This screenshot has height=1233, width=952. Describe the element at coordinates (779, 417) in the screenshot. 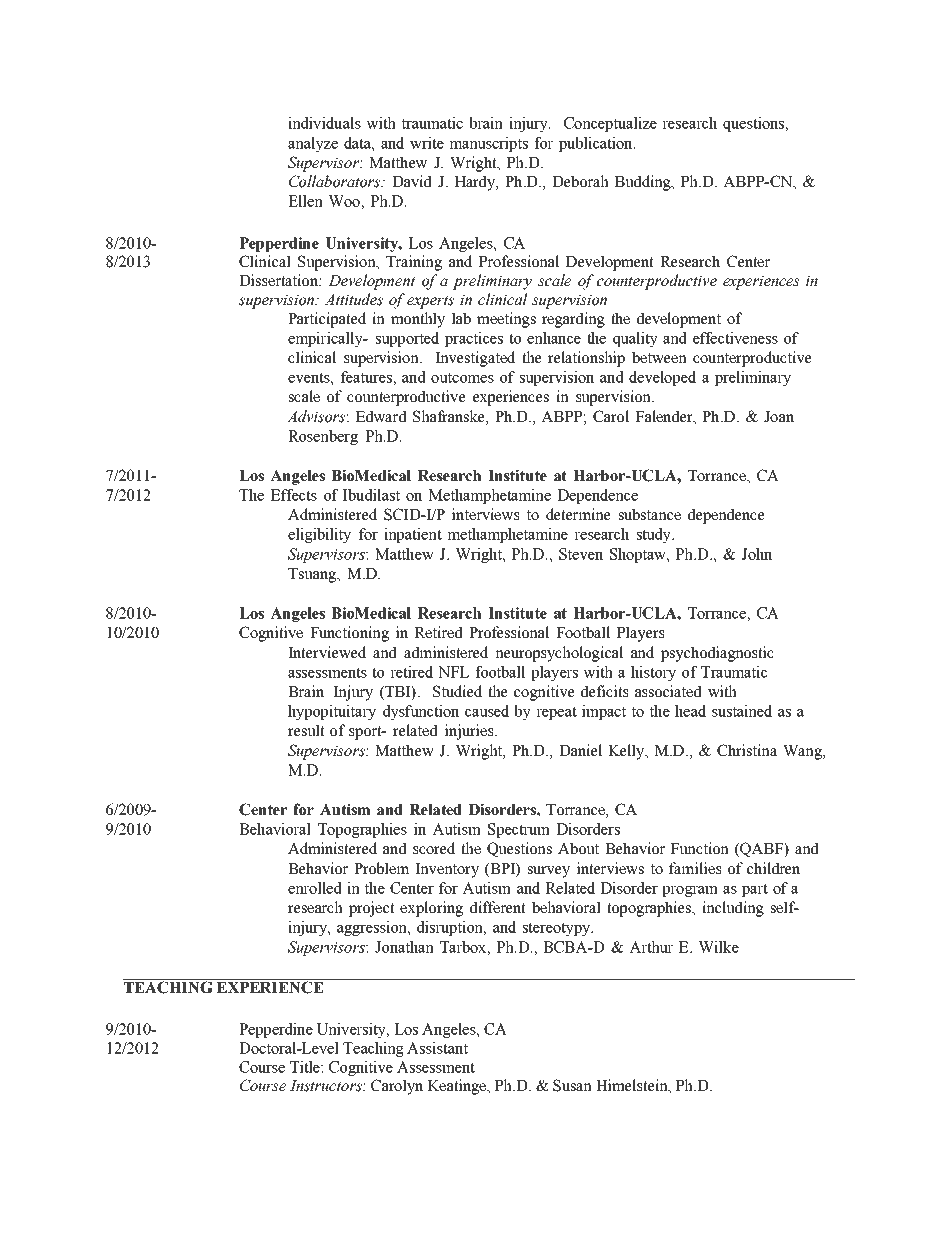

I see `Joan` at that location.
